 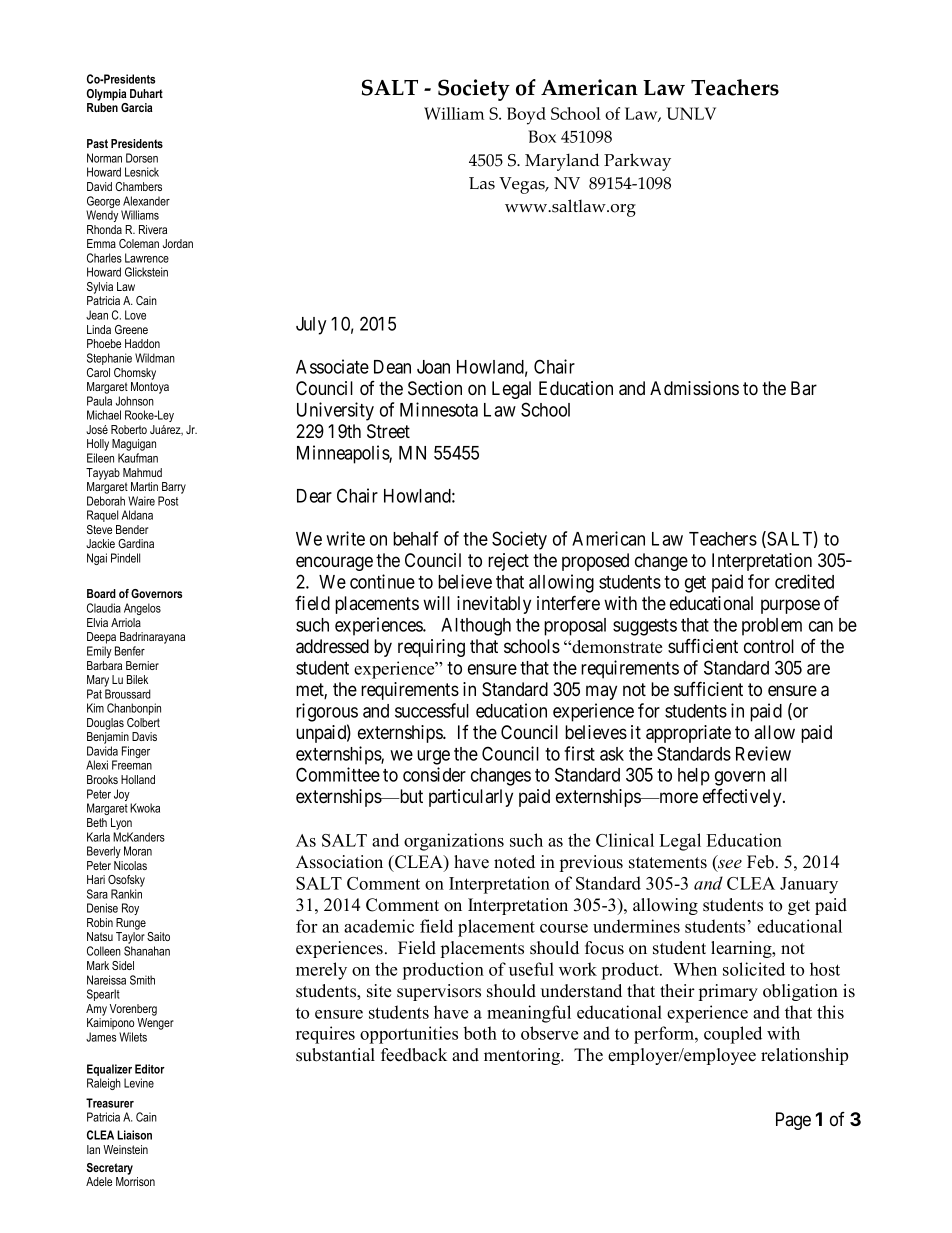 What do you see at coordinates (729, 865) in the screenshot?
I see `see` at bounding box center [729, 865].
